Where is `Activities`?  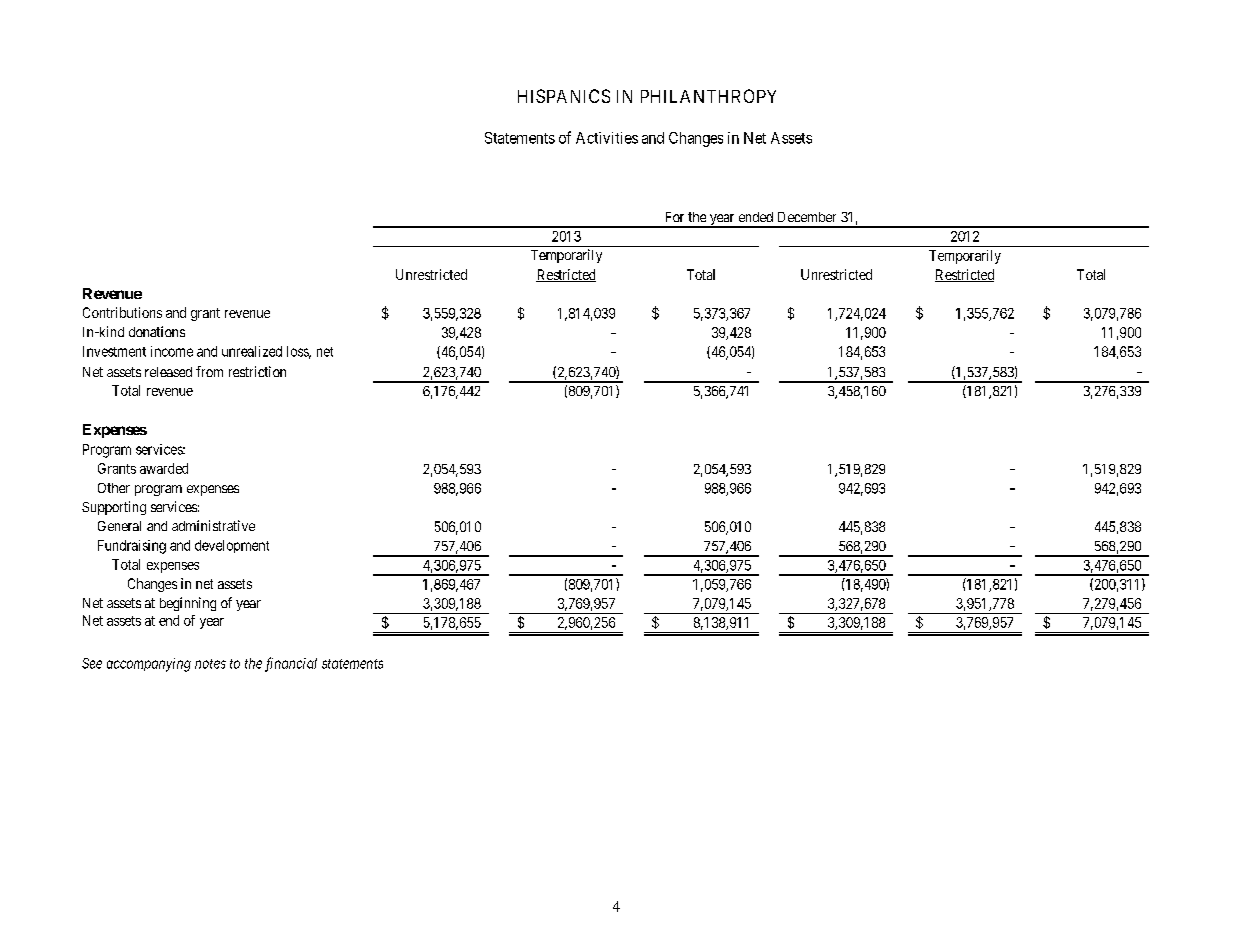
Activities is located at coordinates (607, 138).
